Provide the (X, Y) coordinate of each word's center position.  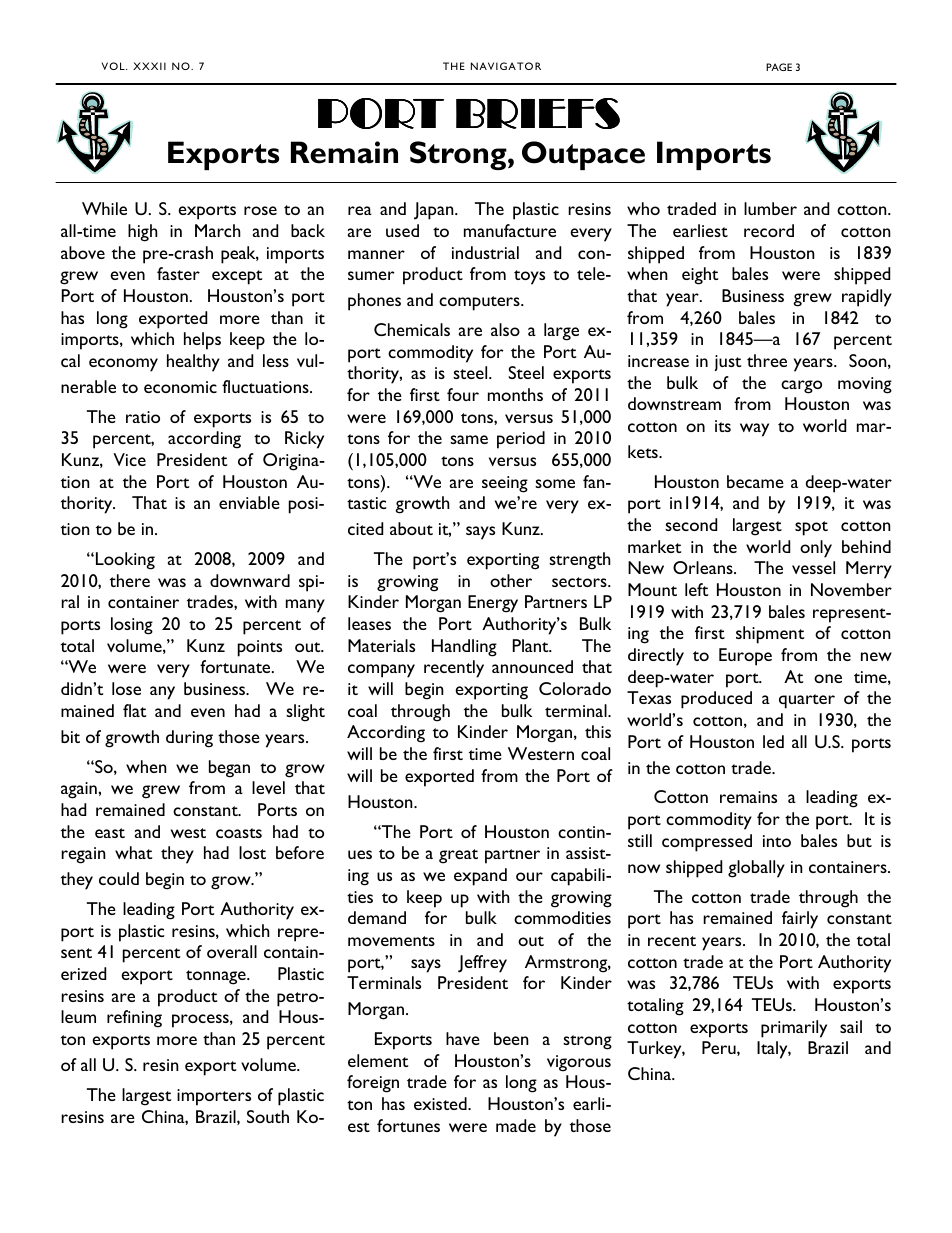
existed (441, 1103)
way (754, 430)
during (189, 739)
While (104, 208)
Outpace (583, 155)
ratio (143, 417)
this (598, 731)
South (268, 1116)
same (469, 439)
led (773, 741)
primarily (794, 1029)
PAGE (779, 67)
